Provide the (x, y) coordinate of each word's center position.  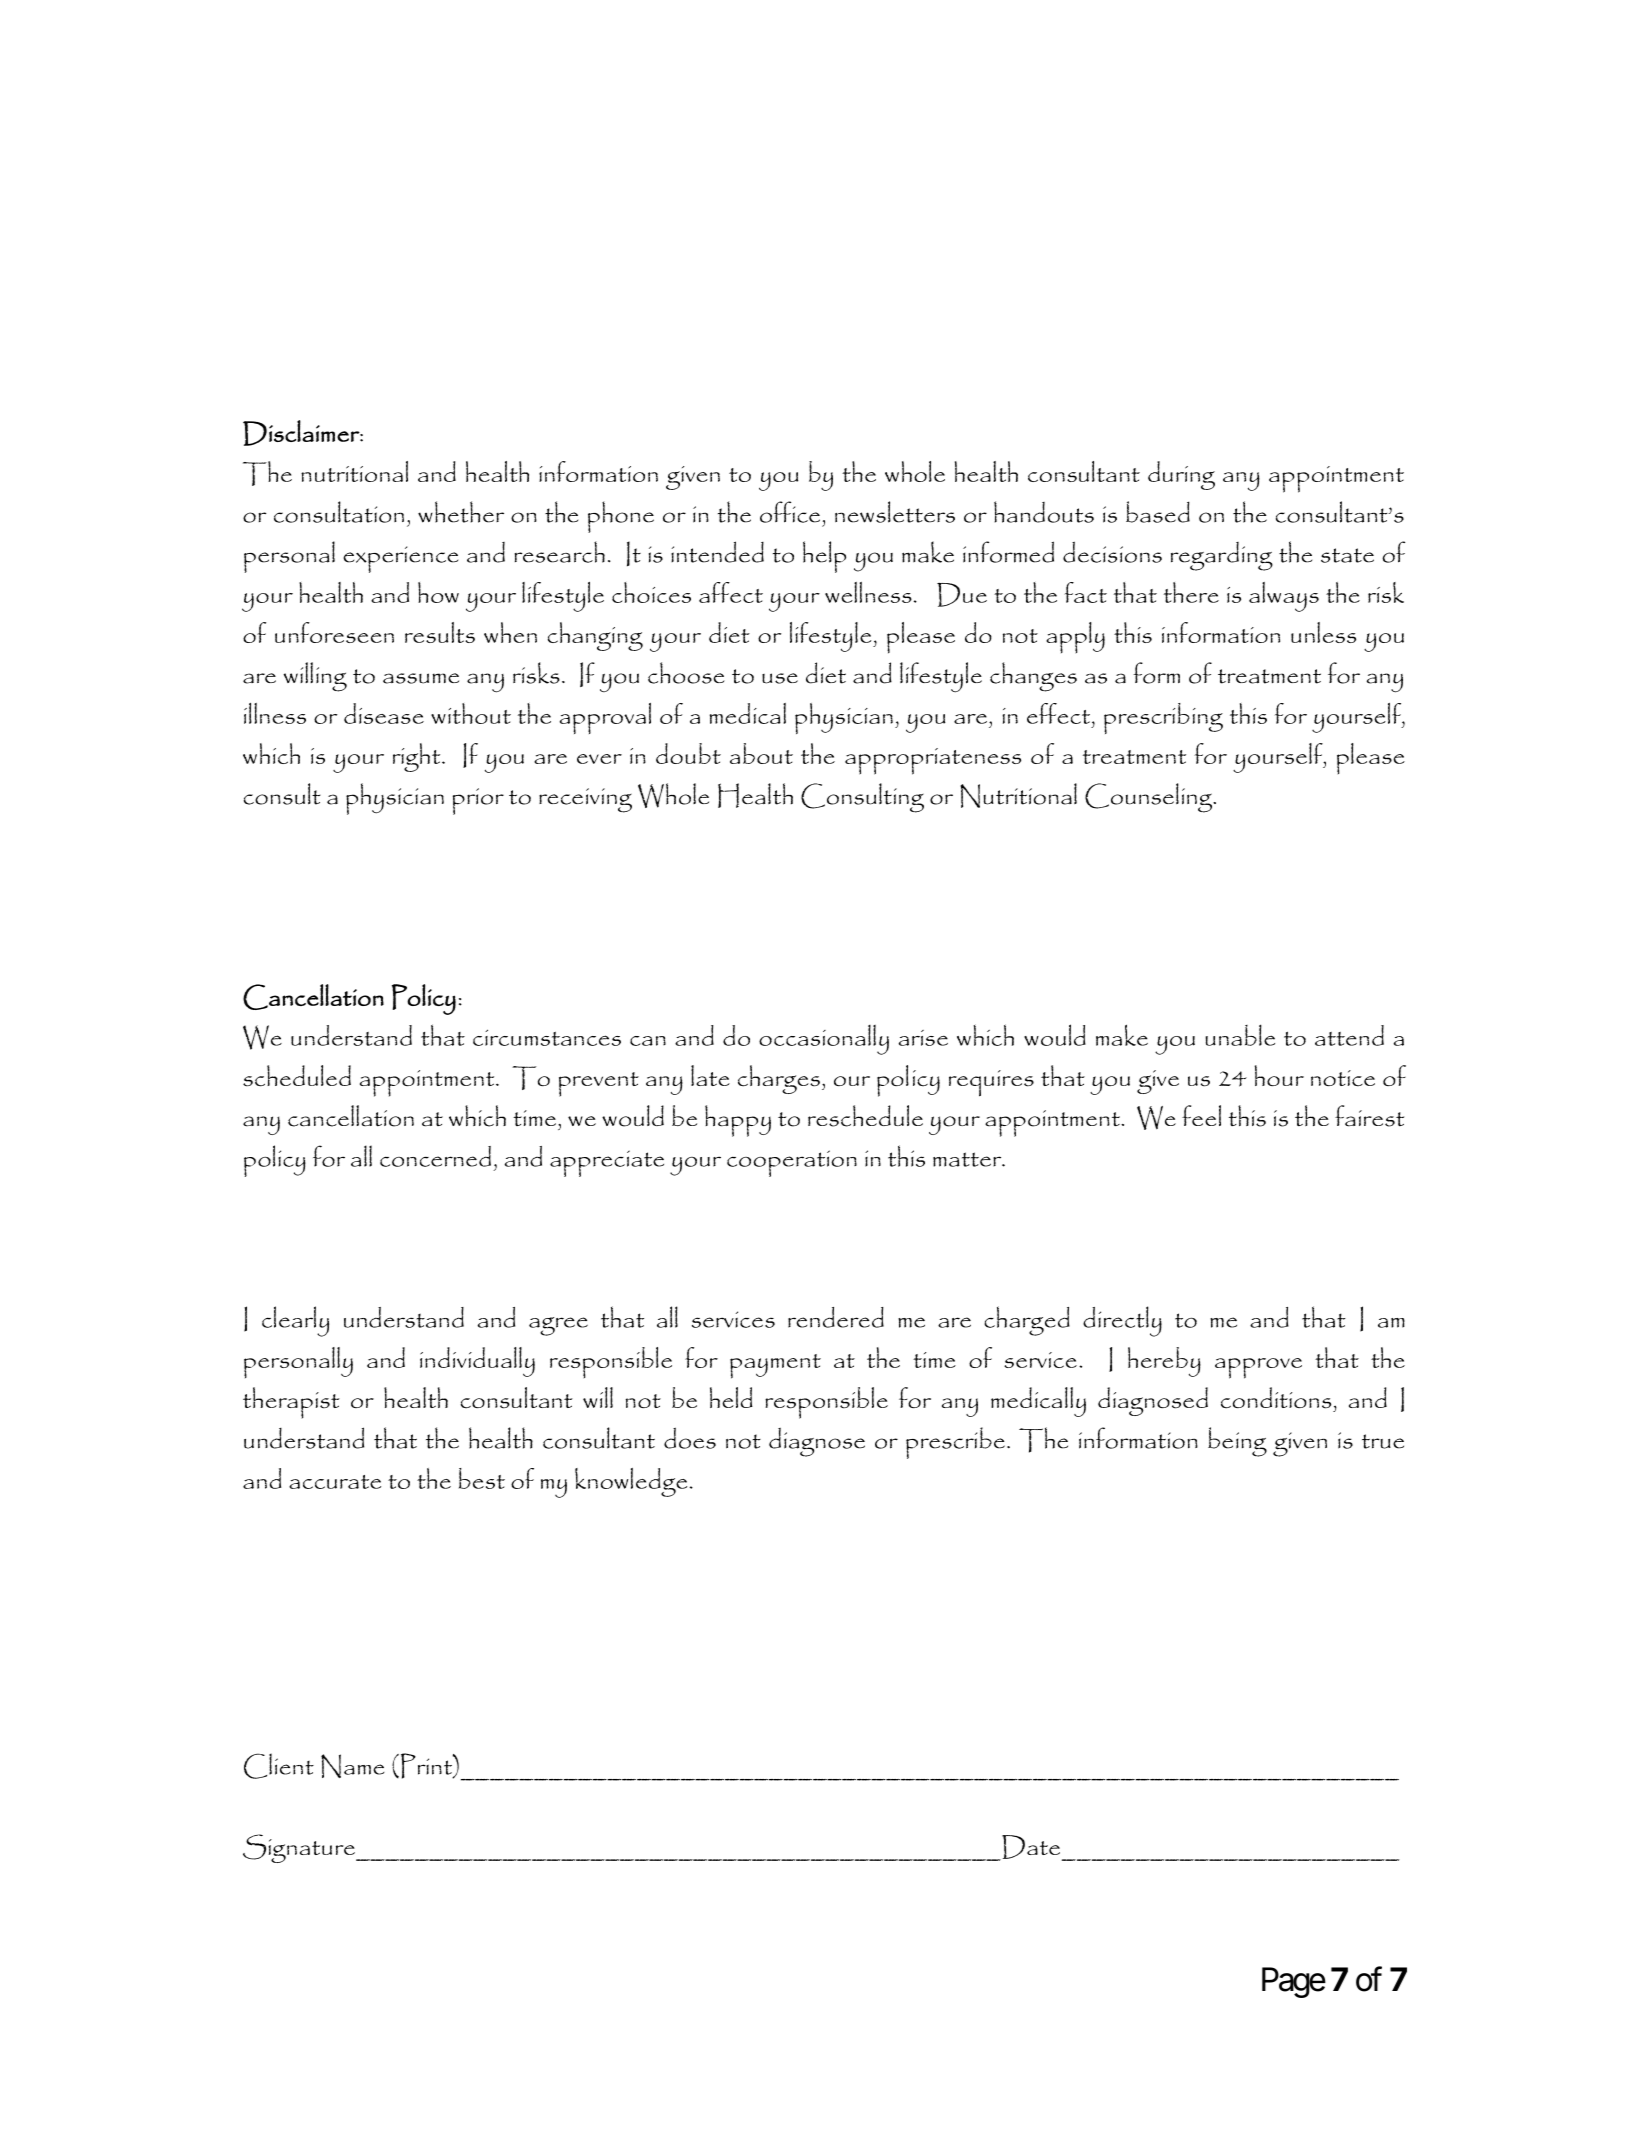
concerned (435, 1156)
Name (352, 1766)
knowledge (631, 1482)
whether (461, 512)
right (418, 757)
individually (477, 1362)
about (761, 753)
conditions (1276, 1398)
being (1237, 1442)
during (1181, 475)
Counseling (1150, 798)
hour (1279, 1075)
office (790, 512)
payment (775, 1366)
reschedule (865, 1116)
